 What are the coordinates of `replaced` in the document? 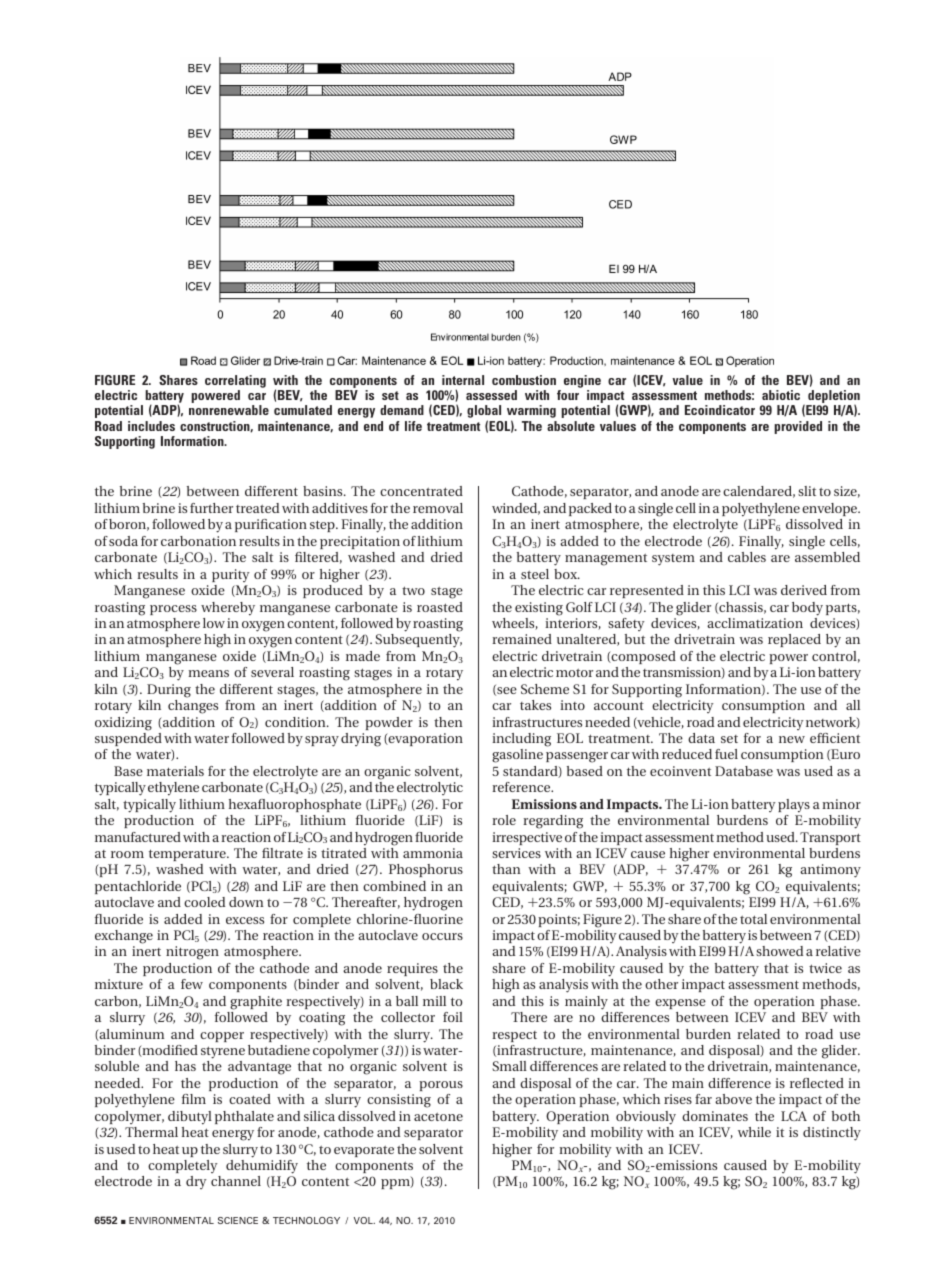 It's located at (794, 640).
